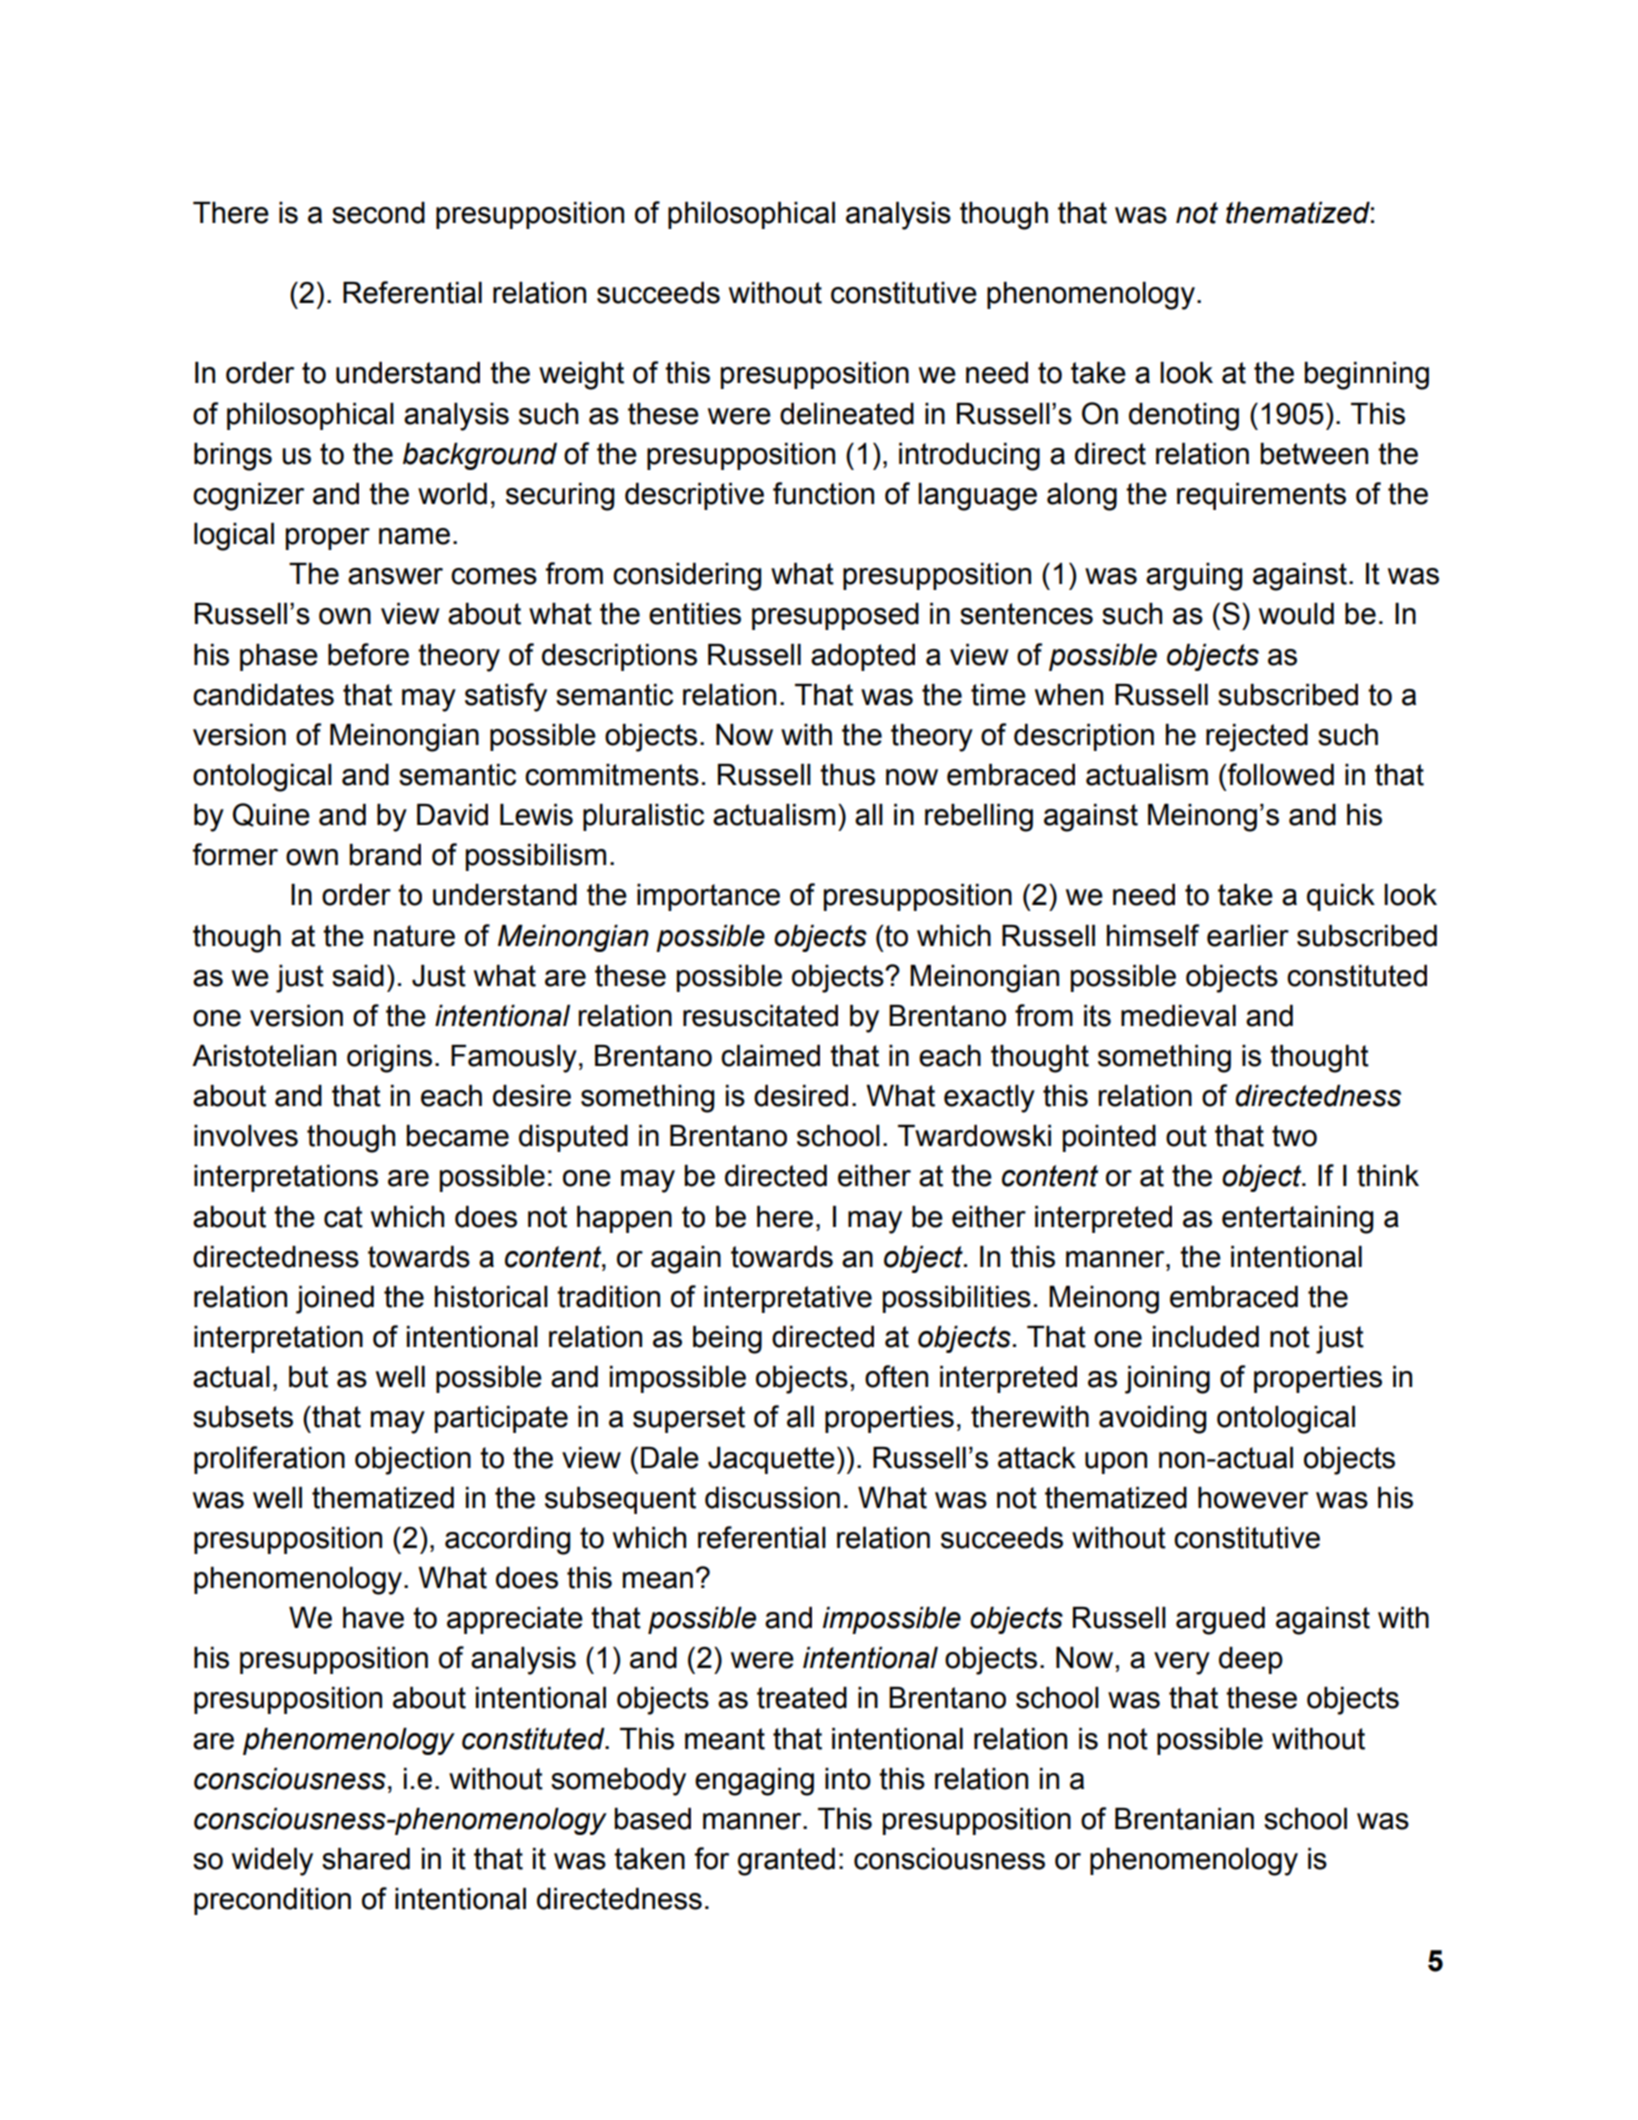  Describe the element at coordinates (1366, 376) in the screenshot. I see `beginning` at that location.
